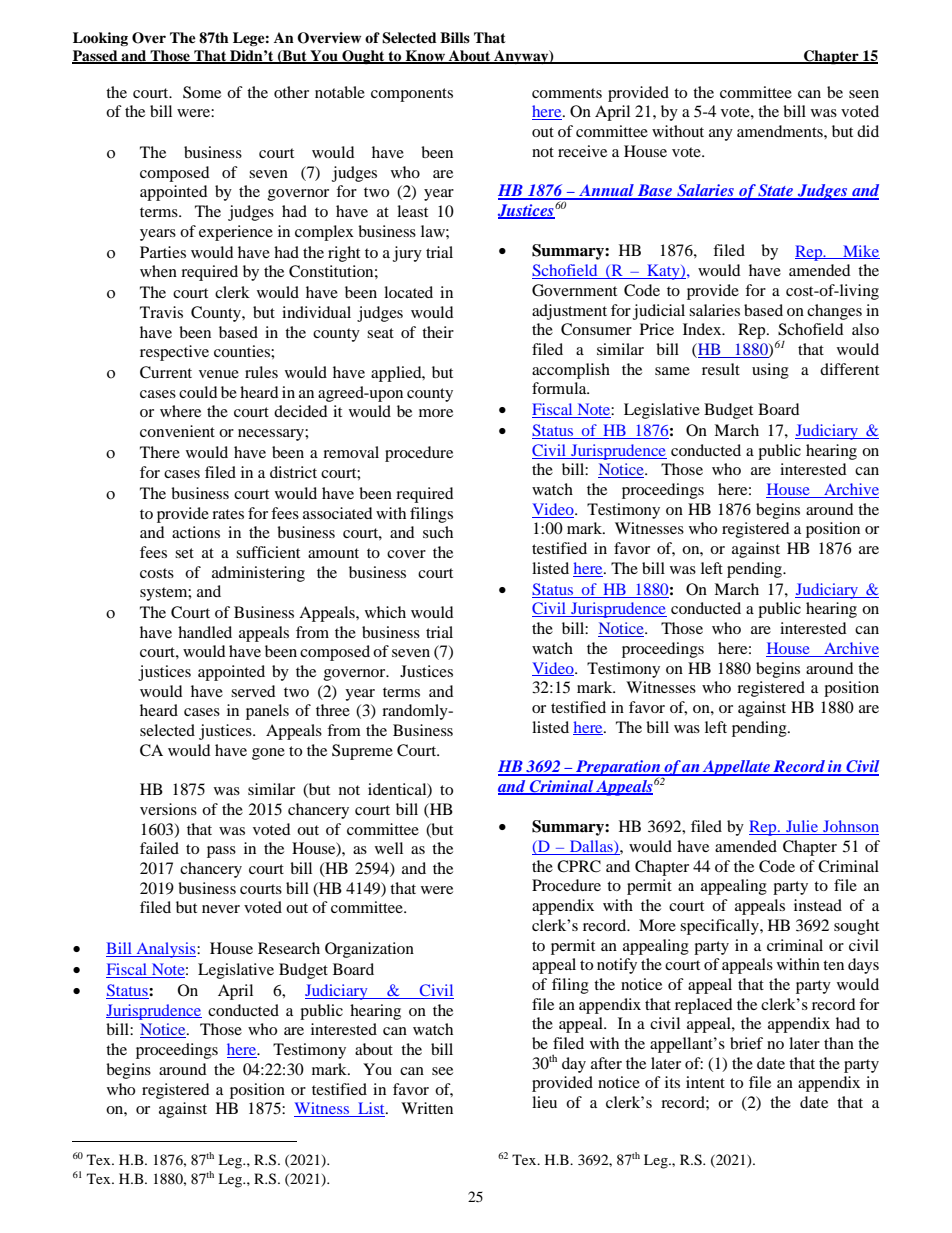 The width and height of the document is (952, 1233). What do you see at coordinates (202, 92) in the document?
I see `Some` at bounding box center [202, 92].
